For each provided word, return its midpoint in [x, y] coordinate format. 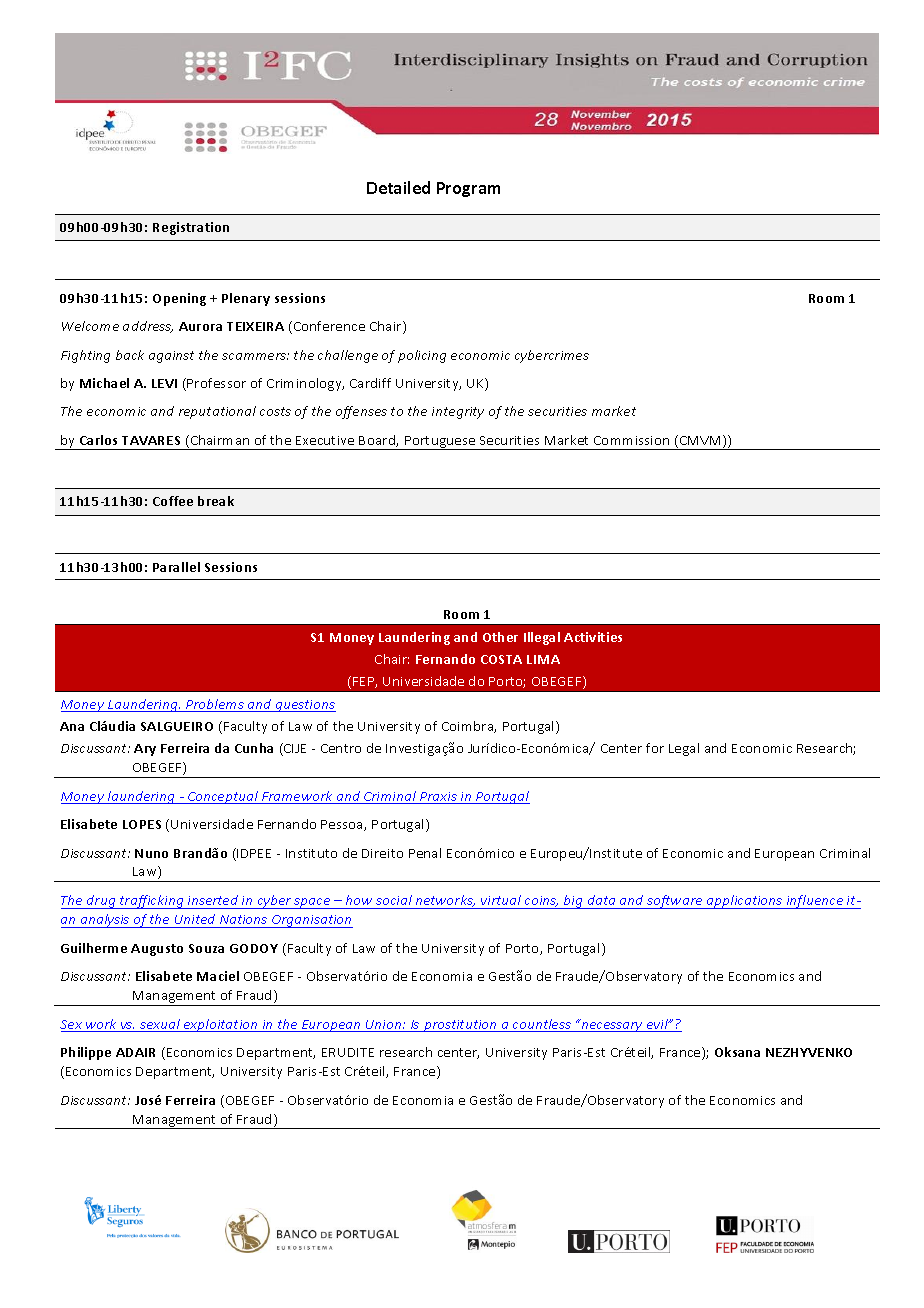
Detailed [398, 187]
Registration [191, 228]
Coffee [173, 501]
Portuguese [440, 443]
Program [468, 189]
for [655, 748]
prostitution [460, 1026]
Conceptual [223, 797]
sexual [160, 1025]
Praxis [438, 798]
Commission [631, 440]
